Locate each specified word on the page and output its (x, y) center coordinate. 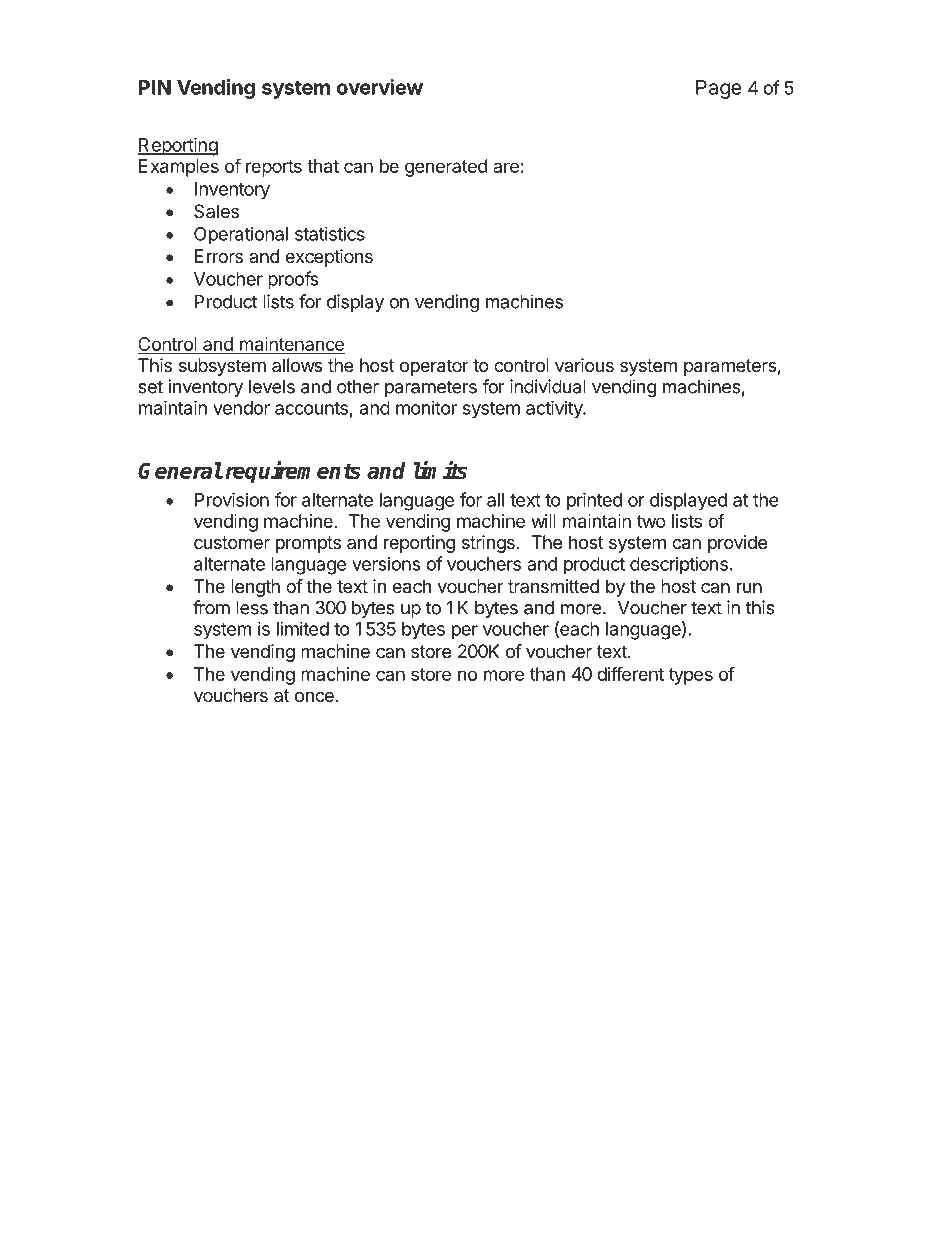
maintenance (290, 345)
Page (718, 89)
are (506, 167)
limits (440, 470)
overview (380, 87)
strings (488, 544)
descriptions (679, 565)
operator (434, 367)
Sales (216, 211)
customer (232, 542)
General (180, 470)
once (314, 697)
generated (446, 168)
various (584, 365)
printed (594, 501)
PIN (155, 87)
